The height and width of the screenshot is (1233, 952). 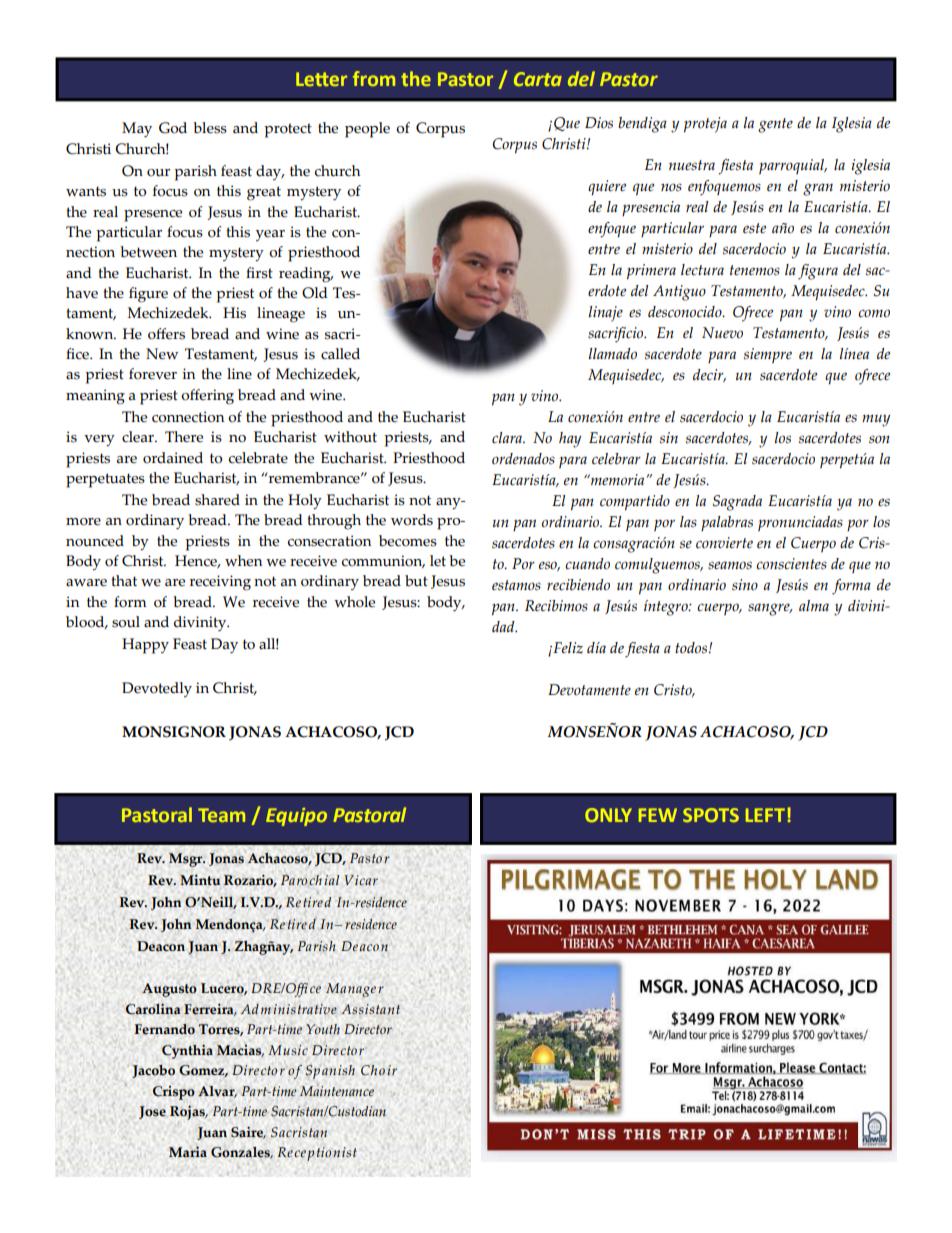 What do you see at coordinates (814, 605) in the screenshot?
I see `alma` at bounding box center [814, 605].
